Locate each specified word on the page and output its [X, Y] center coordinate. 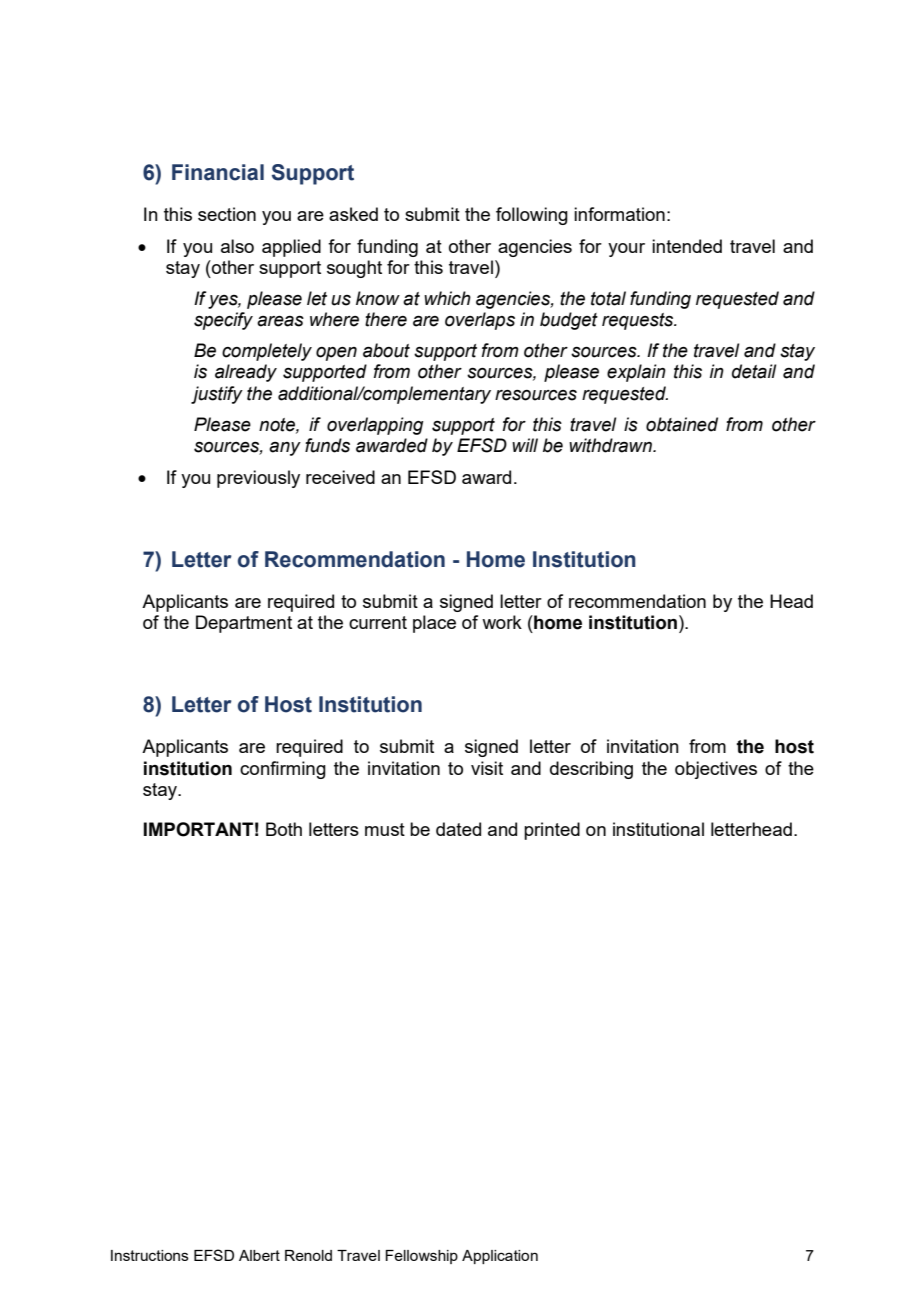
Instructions [150, 1255]
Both [284, 829]
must [385, 829]
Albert [259, 1255]
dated [458, 829]
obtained [682, 424]
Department [244, 624]
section [227, 214]
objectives [716, 770]
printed [552, 831]
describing [591, 770]
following [532, 216]
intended [687, 246]
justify [217, 395]
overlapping [375, 426]
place [434, 624]
